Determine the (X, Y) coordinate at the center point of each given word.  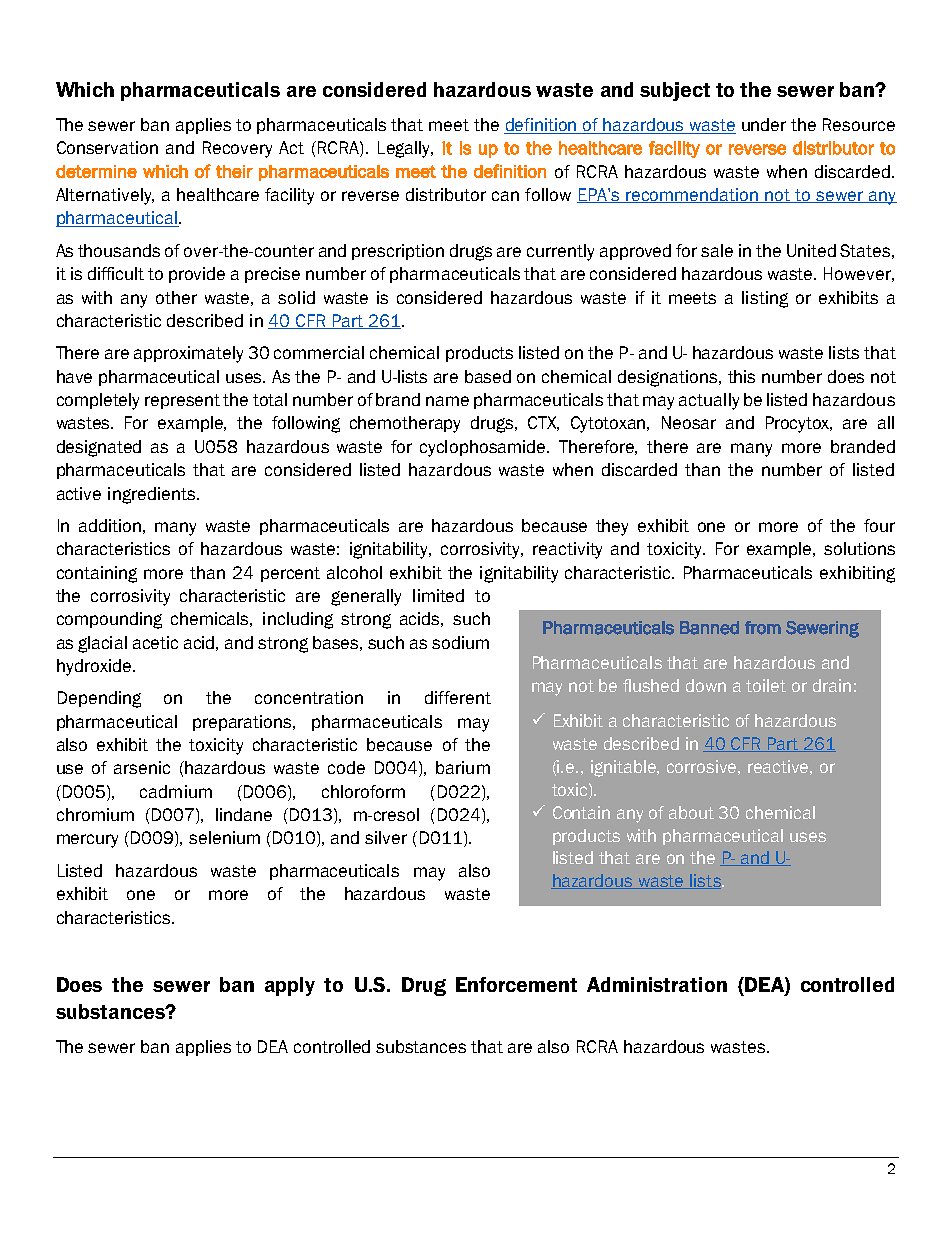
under (764, 124)
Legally (405, 149)
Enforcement (516, 984)
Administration (657, 984)
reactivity (567, 550)
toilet (766, 685)
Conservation (107, 147)
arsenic (142, 767)
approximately (188, 354)
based (488, 376)
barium (463, 767)
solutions (859, 548)
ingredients (153, 495)
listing (765, 299)
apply (290, 986)
